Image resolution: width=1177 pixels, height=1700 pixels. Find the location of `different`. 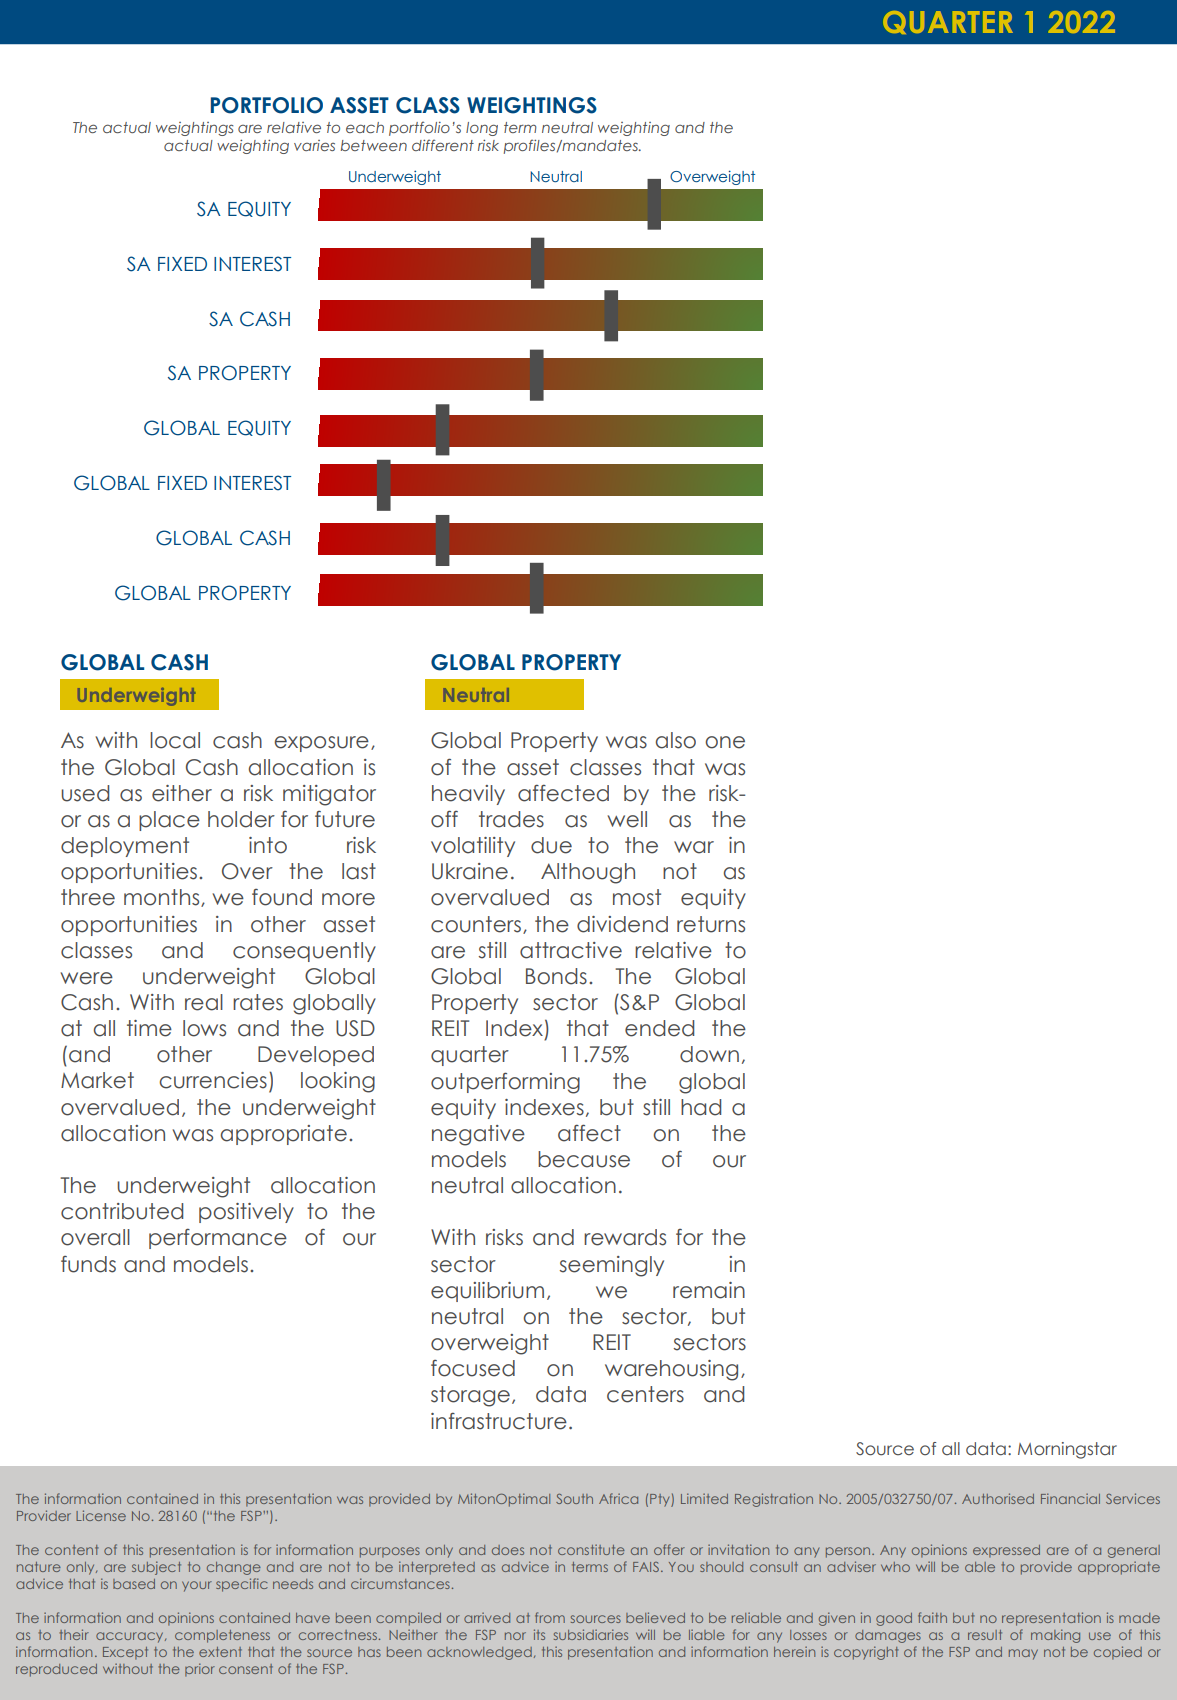

different is located at coordinates (443, 145).
